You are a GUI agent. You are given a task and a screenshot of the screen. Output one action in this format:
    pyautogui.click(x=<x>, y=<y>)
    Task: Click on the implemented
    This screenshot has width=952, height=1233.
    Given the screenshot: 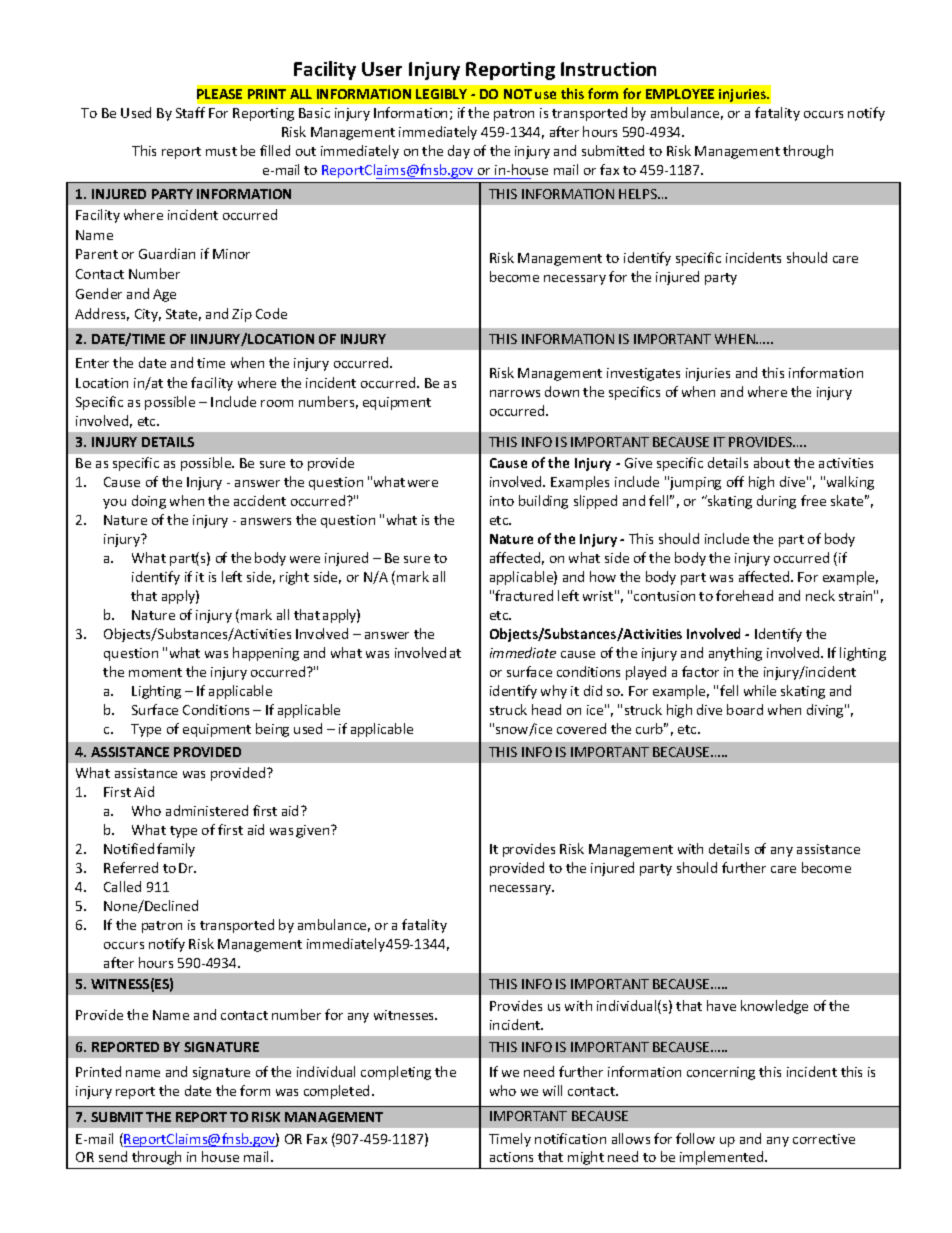 What is the action you would take?
    pyautogui.click(x=723, y=1158)
